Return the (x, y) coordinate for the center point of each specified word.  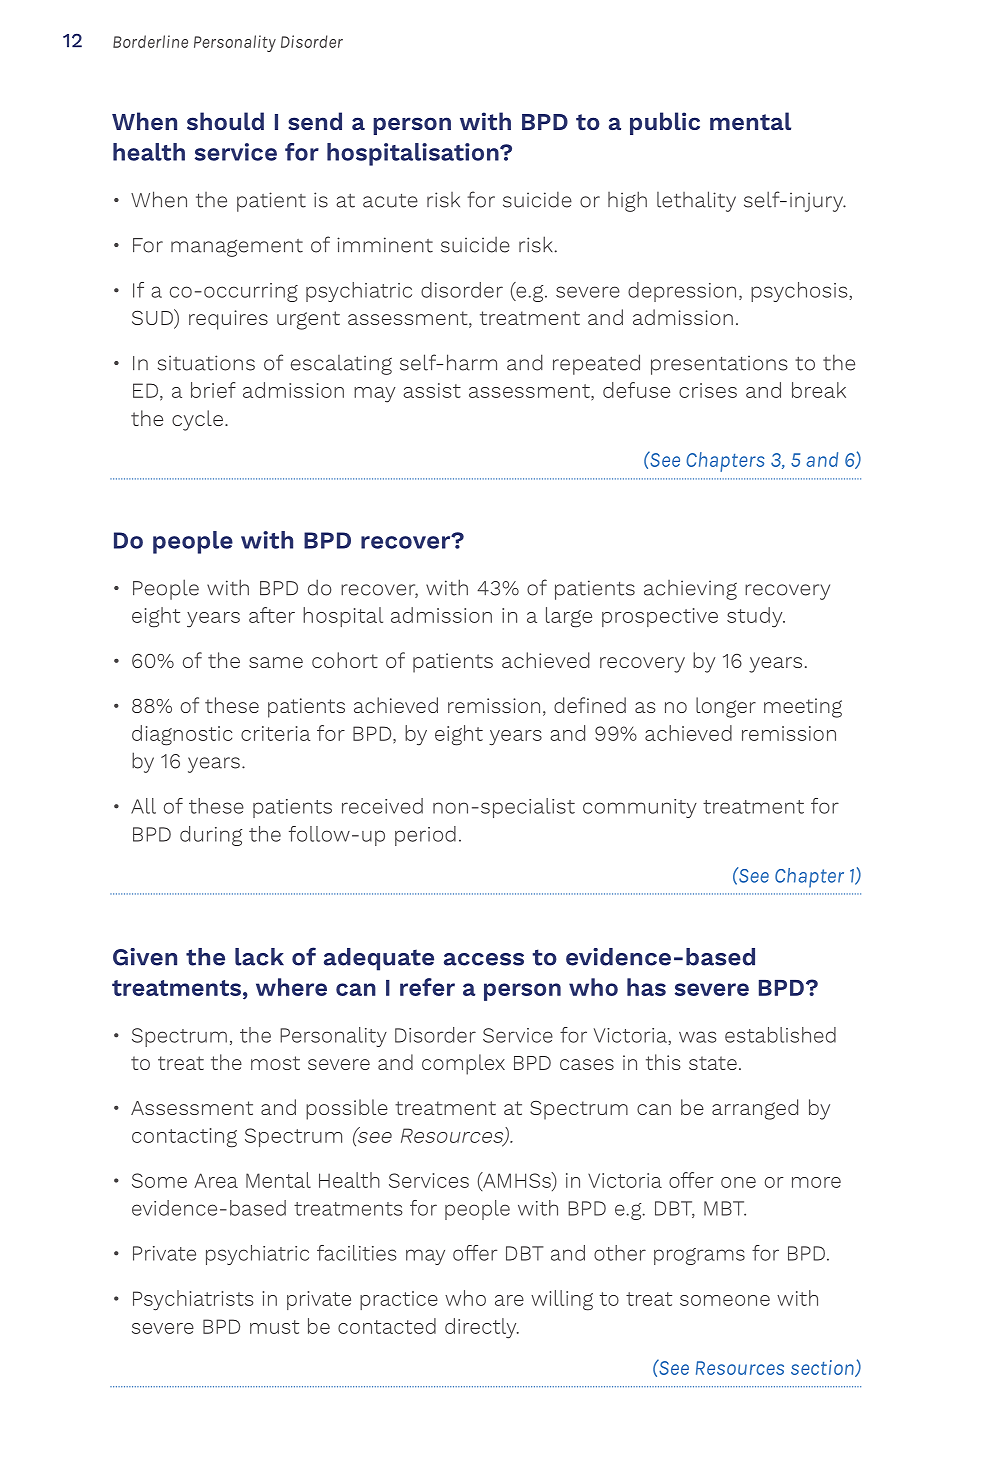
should (225, 121)
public (665, 123)
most (275, 1063)
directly (482, 1328)
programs (699, 1256)
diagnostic (182, 735)
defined (590, 705)
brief (213, 390)
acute (390, 201)
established (780, 1035)
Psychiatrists (193, 1300)
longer (726, 707)
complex (463, 1064)
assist (432, 390)
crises (708, 390)
